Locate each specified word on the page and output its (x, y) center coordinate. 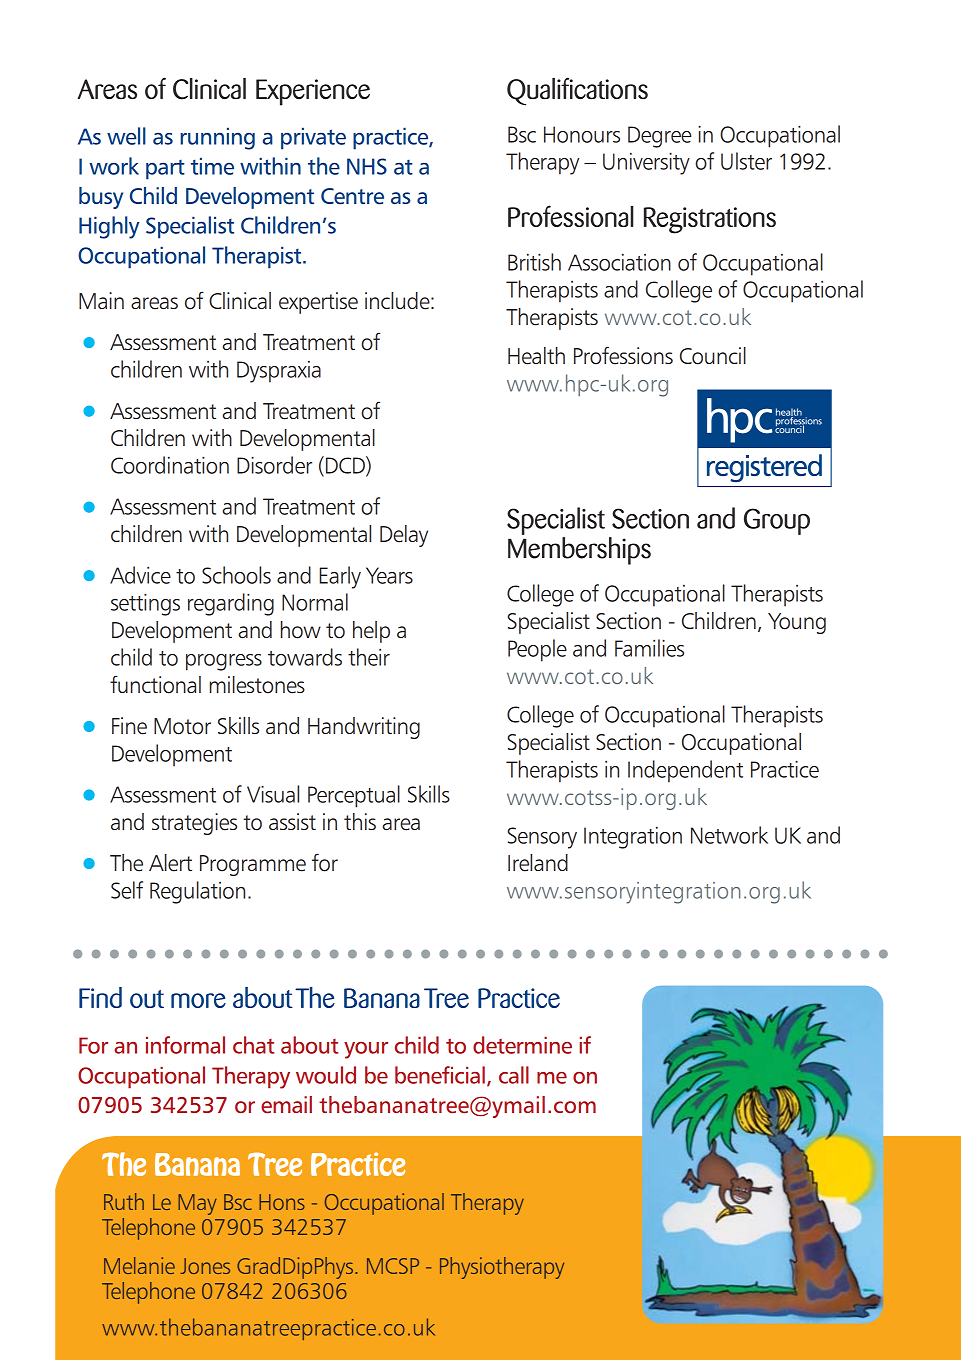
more (198, 1000)
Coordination (170, 465)
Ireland (538, 863)
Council (713, 356)
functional (155, 685)
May (197, 1204)
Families (649, 648)
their (369, 657)
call (514, 1075)
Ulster (746, 161)
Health (536, 356)
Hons (282, 1202)
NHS (367, 166)
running (218, 138)
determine (522, 1045)
